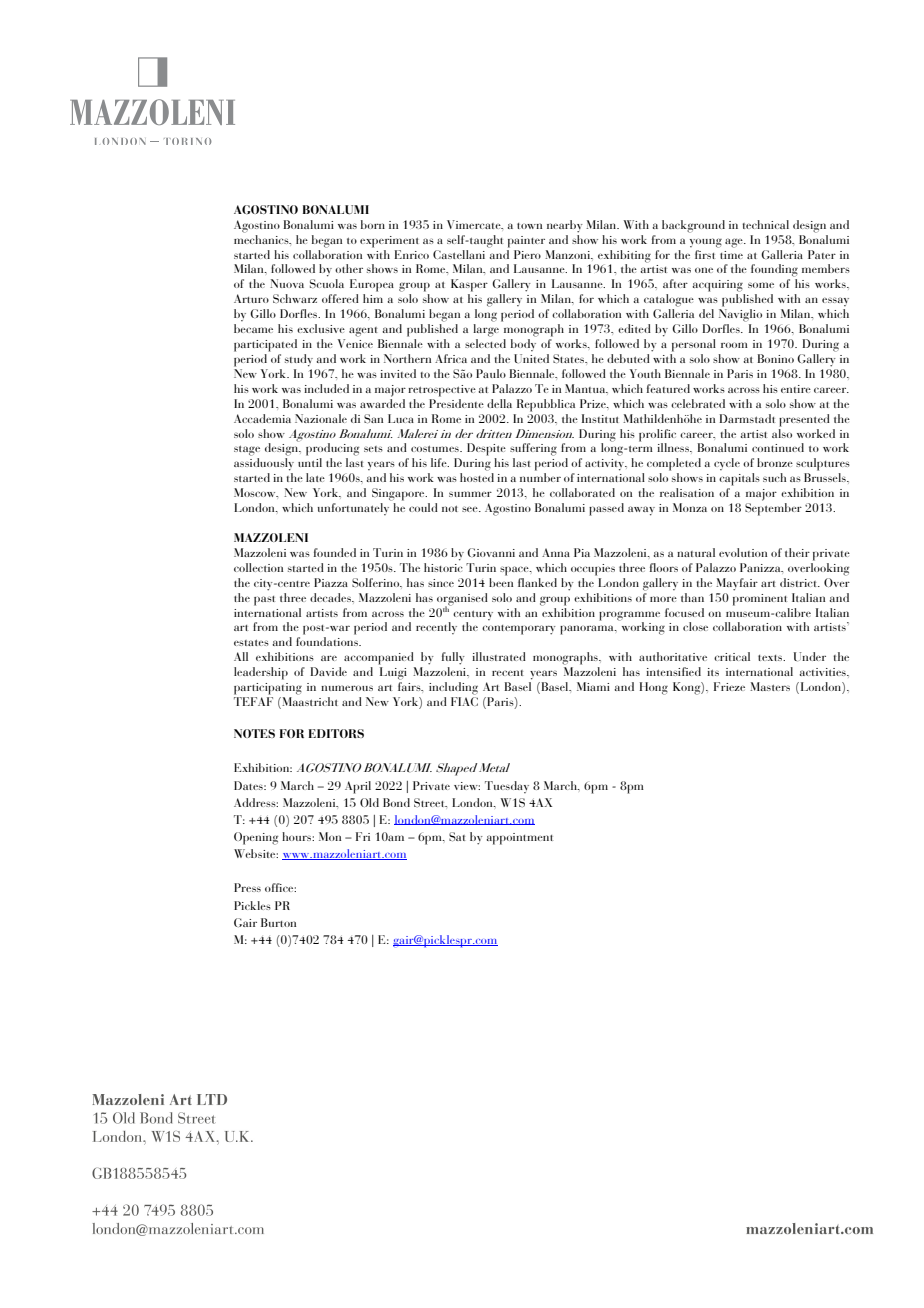 The width and height of the image is (924, 1308). Describe the element at coordinates (358, 787) in the image. I see `April` at that location.
